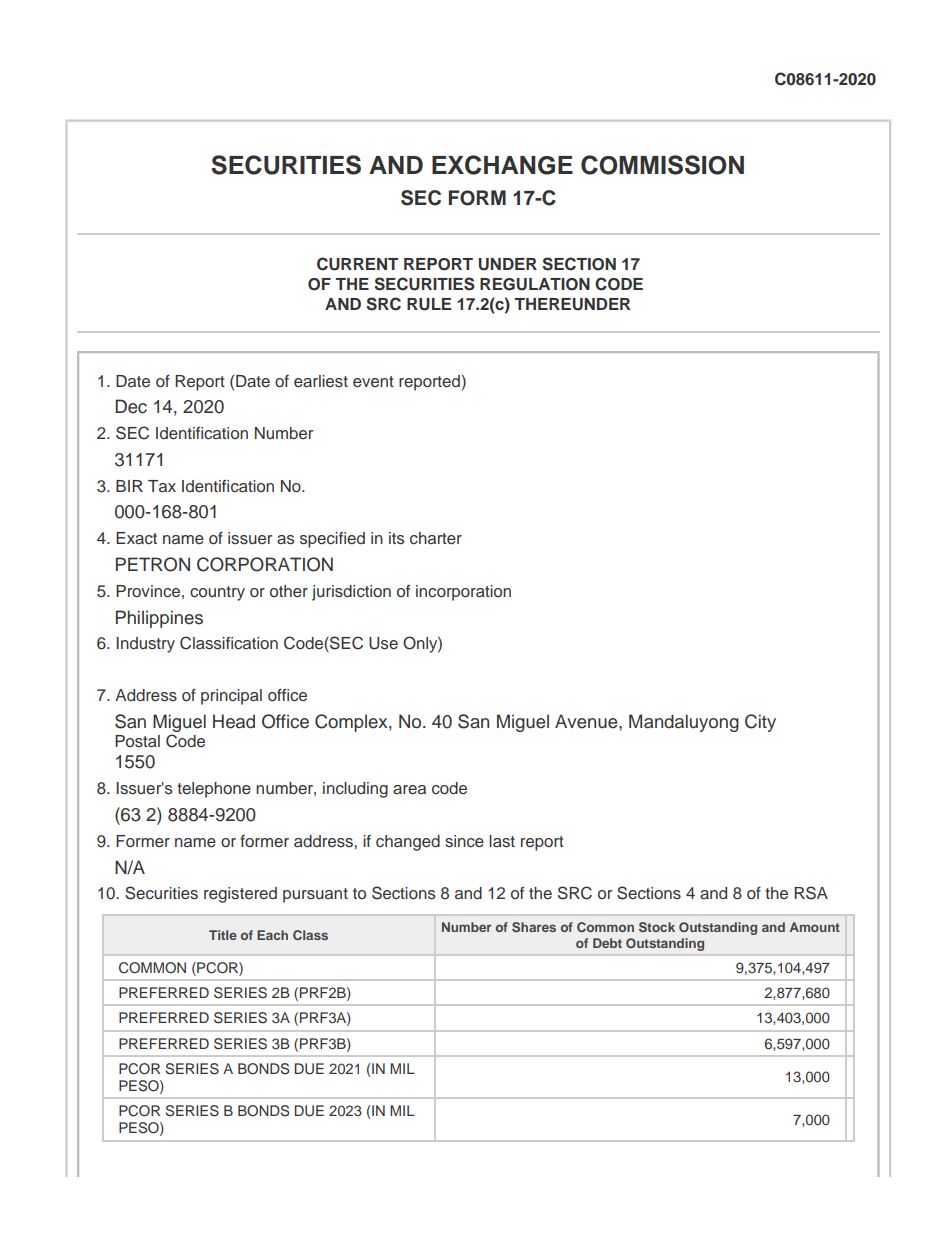 Image resolution: width=952 pixels, height=1233 pixels. I want to click on Shares, so click(534, 927).
